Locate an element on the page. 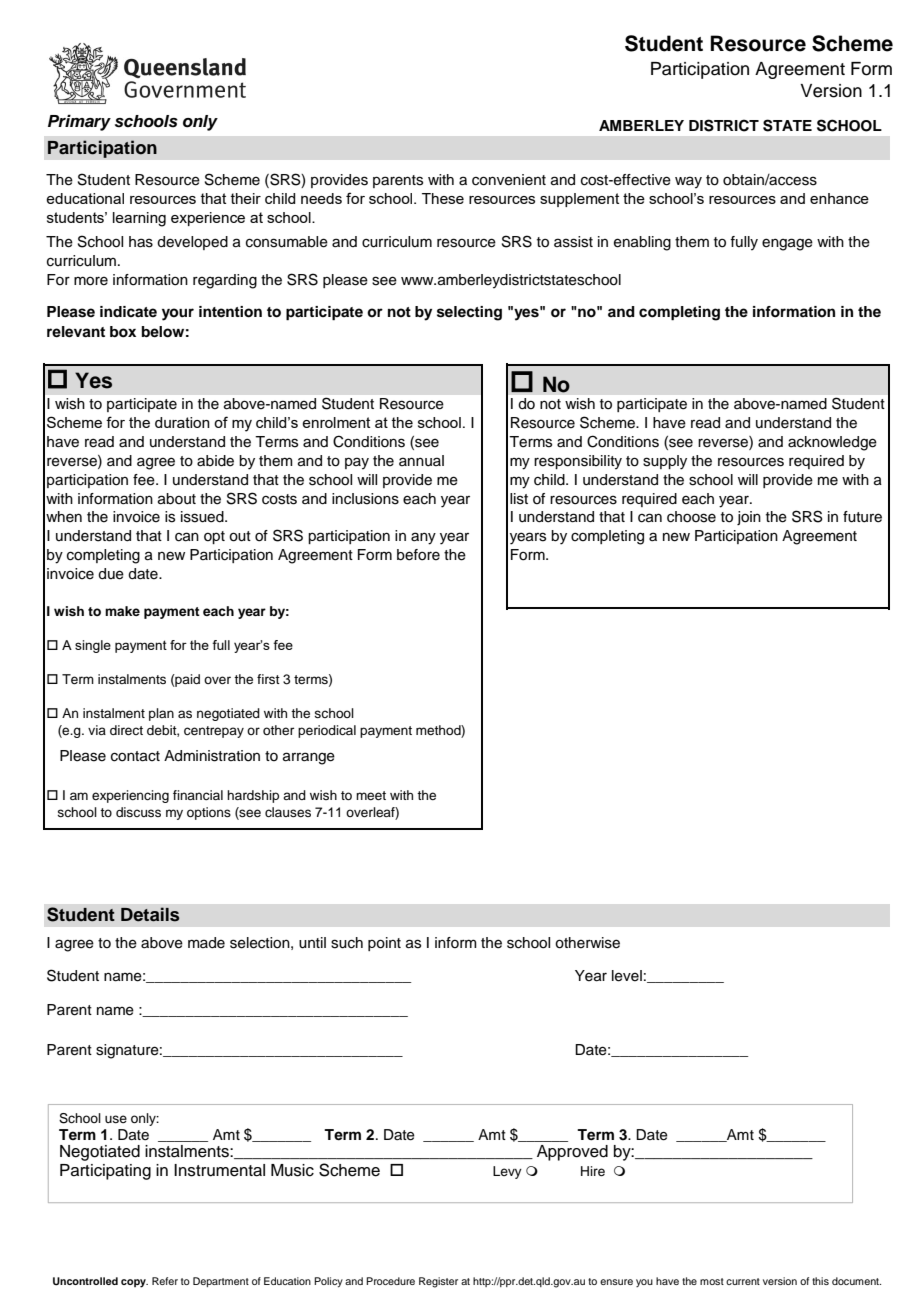 The height and width of the document is (1308, 924). made is located at coordinates (206, 943).
